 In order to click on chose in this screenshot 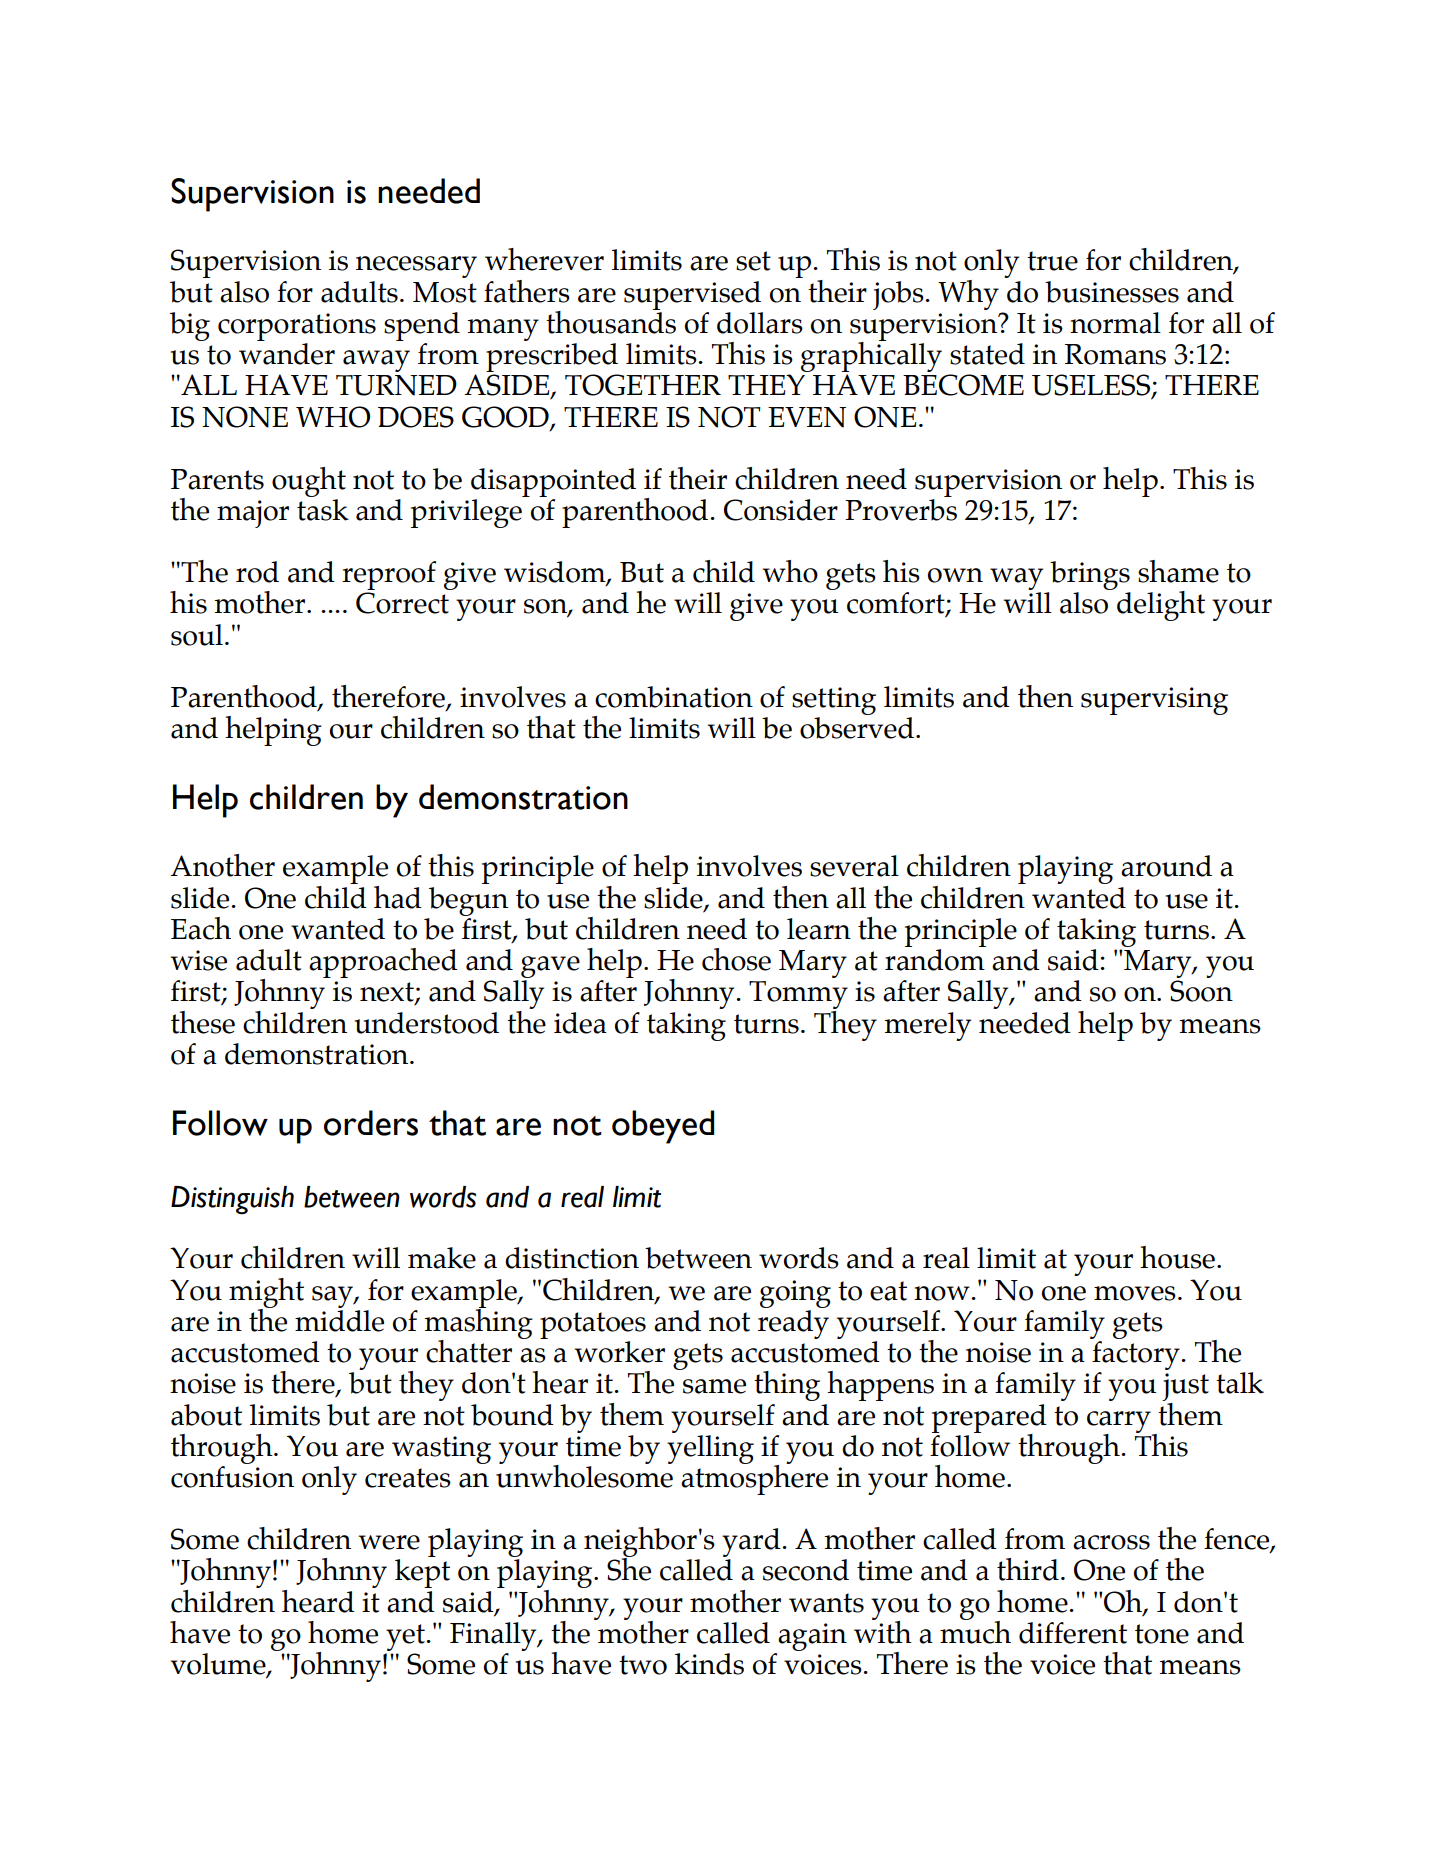, I will do `click(736, 959)`.
